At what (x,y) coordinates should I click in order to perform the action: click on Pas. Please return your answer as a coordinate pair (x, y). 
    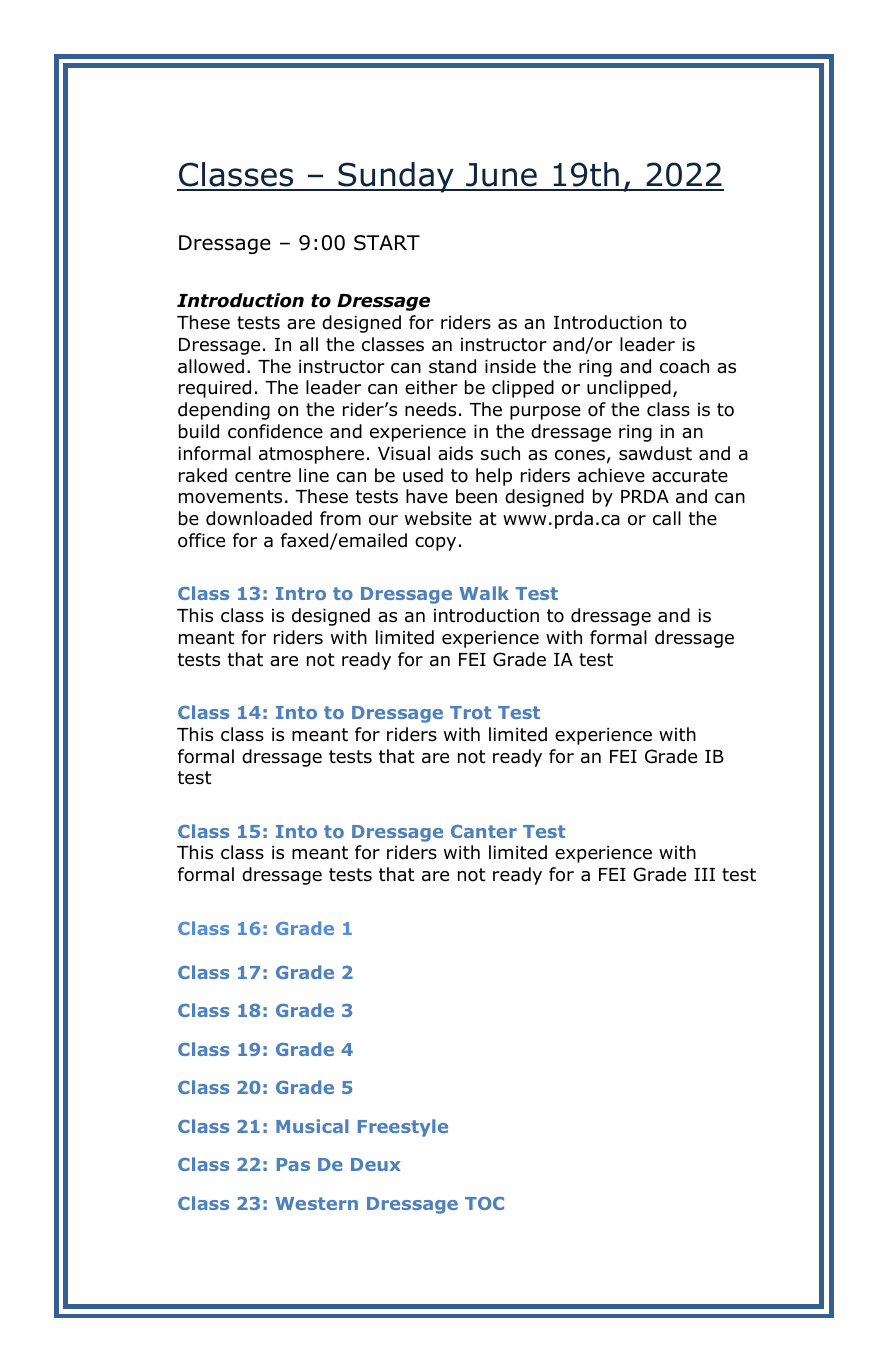
    Looking at the image, I should click on (293, 1164).
